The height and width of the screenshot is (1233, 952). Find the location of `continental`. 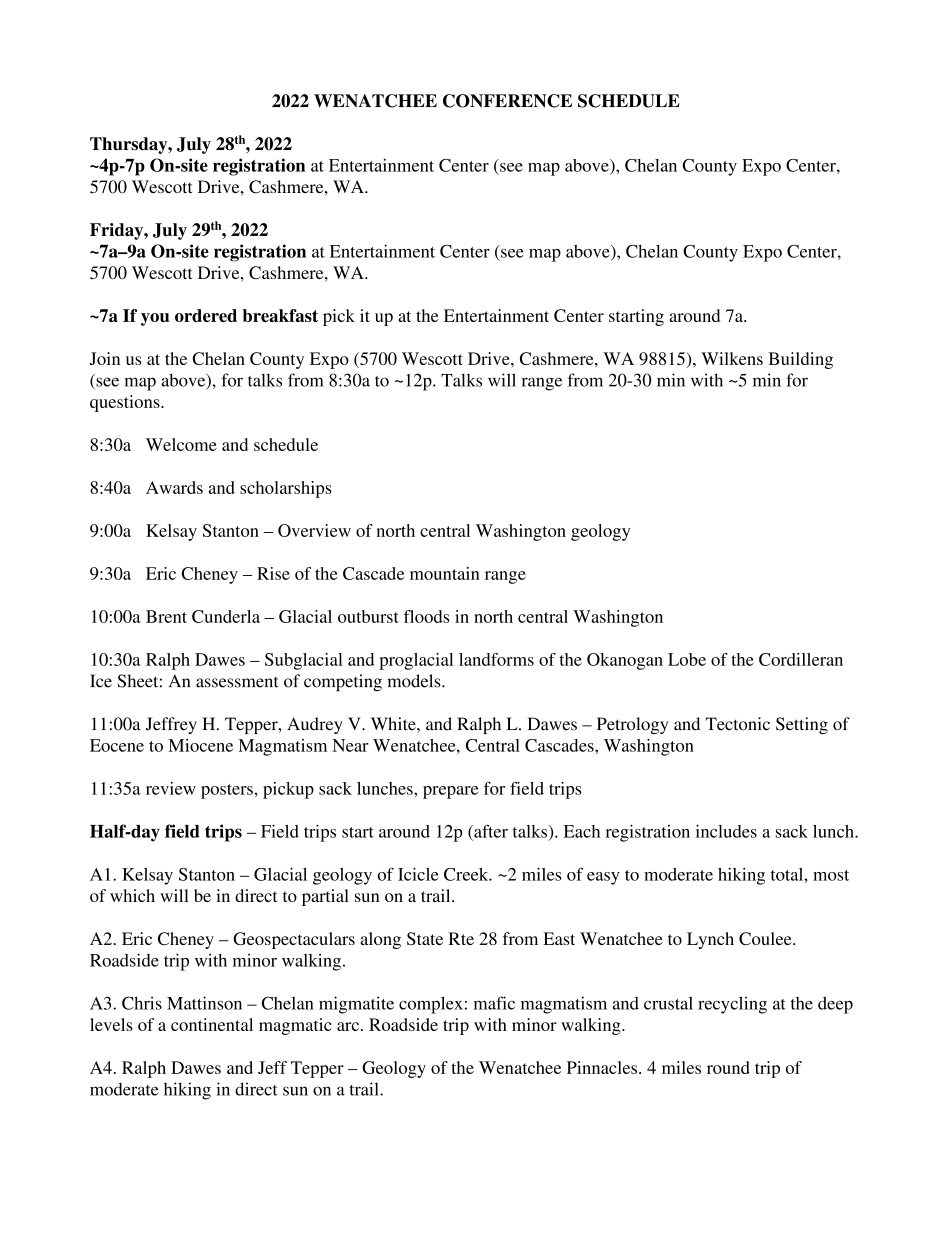

continental is located at coordinates (212, 1024).
